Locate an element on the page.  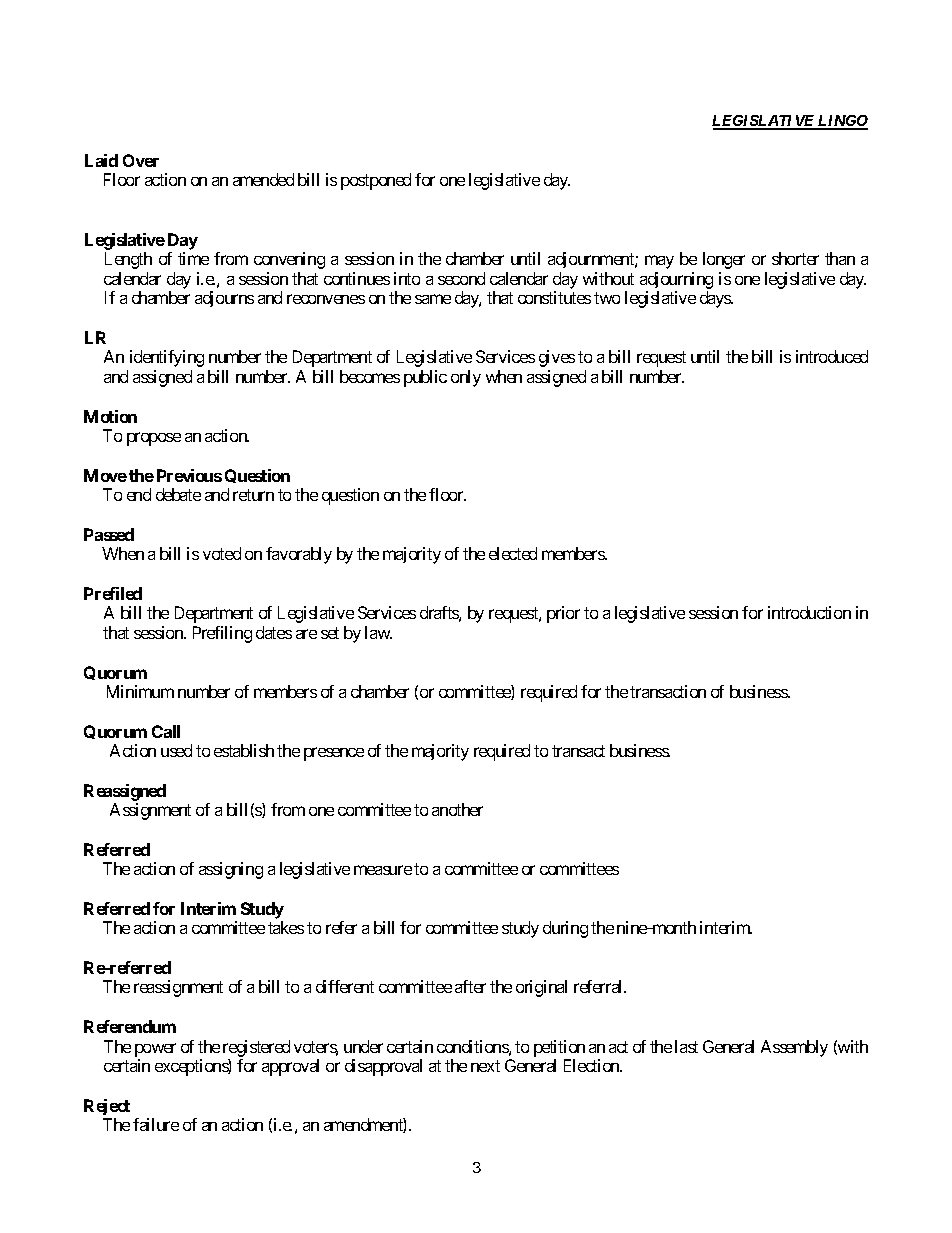
petition is located at coordinates (559, 1048).
